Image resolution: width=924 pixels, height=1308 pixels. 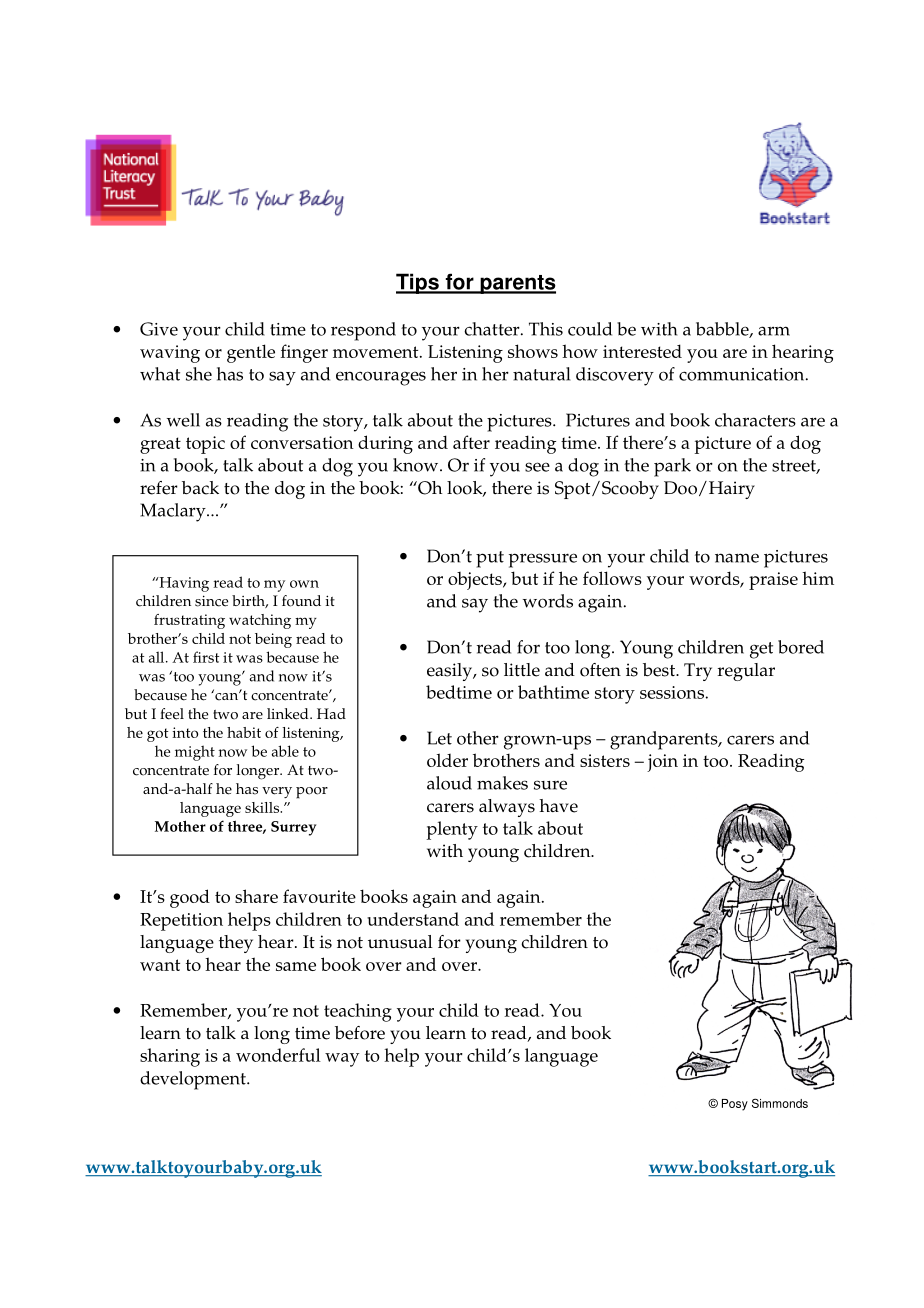 I want to click on development, so click(x=194, y=1080).
